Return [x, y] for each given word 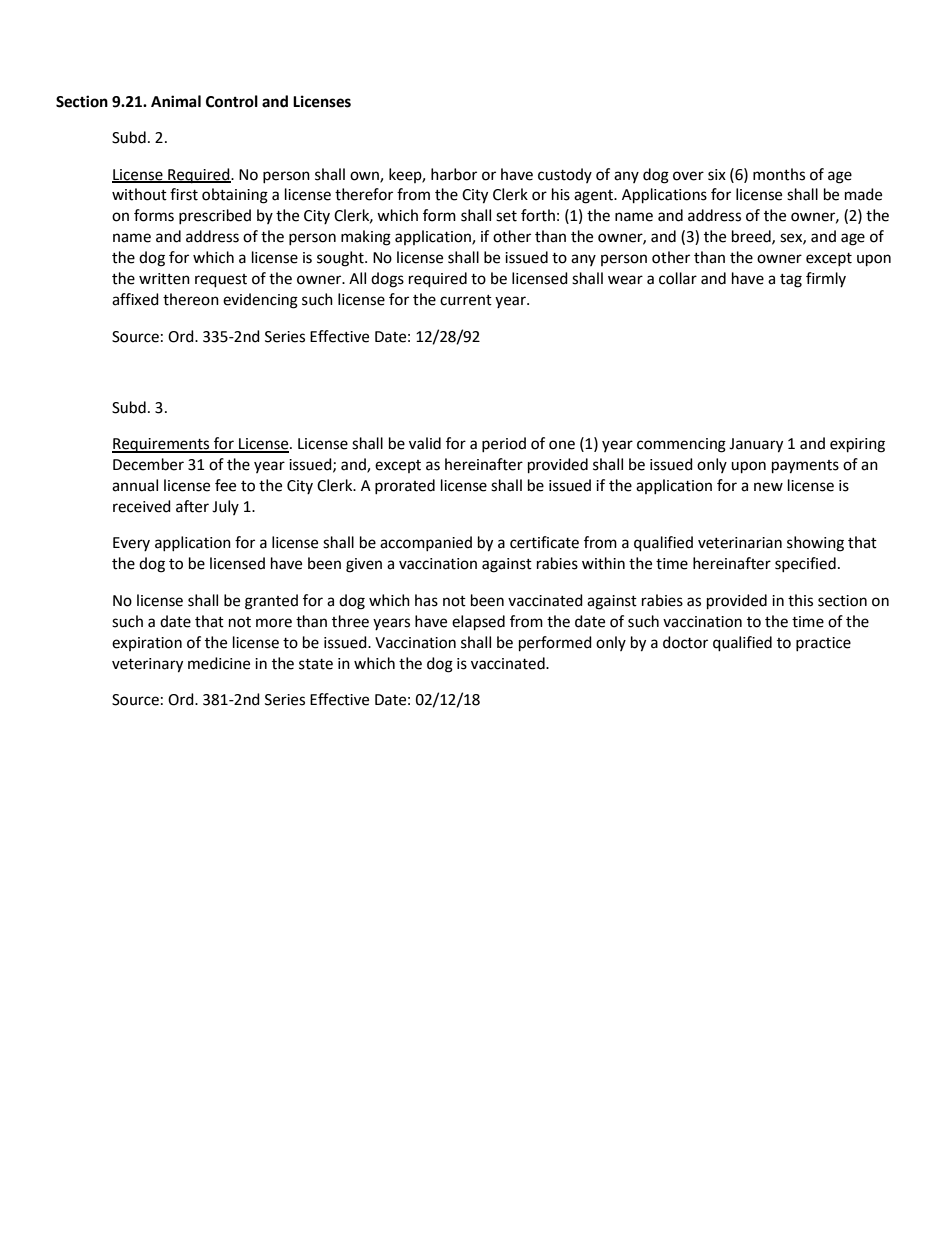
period [504, 444]
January [756, 445]
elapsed [478, 623]
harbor [454, 174]
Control [232, 101]
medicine [219, 663]
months [779, 174]
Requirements [162, 445]
